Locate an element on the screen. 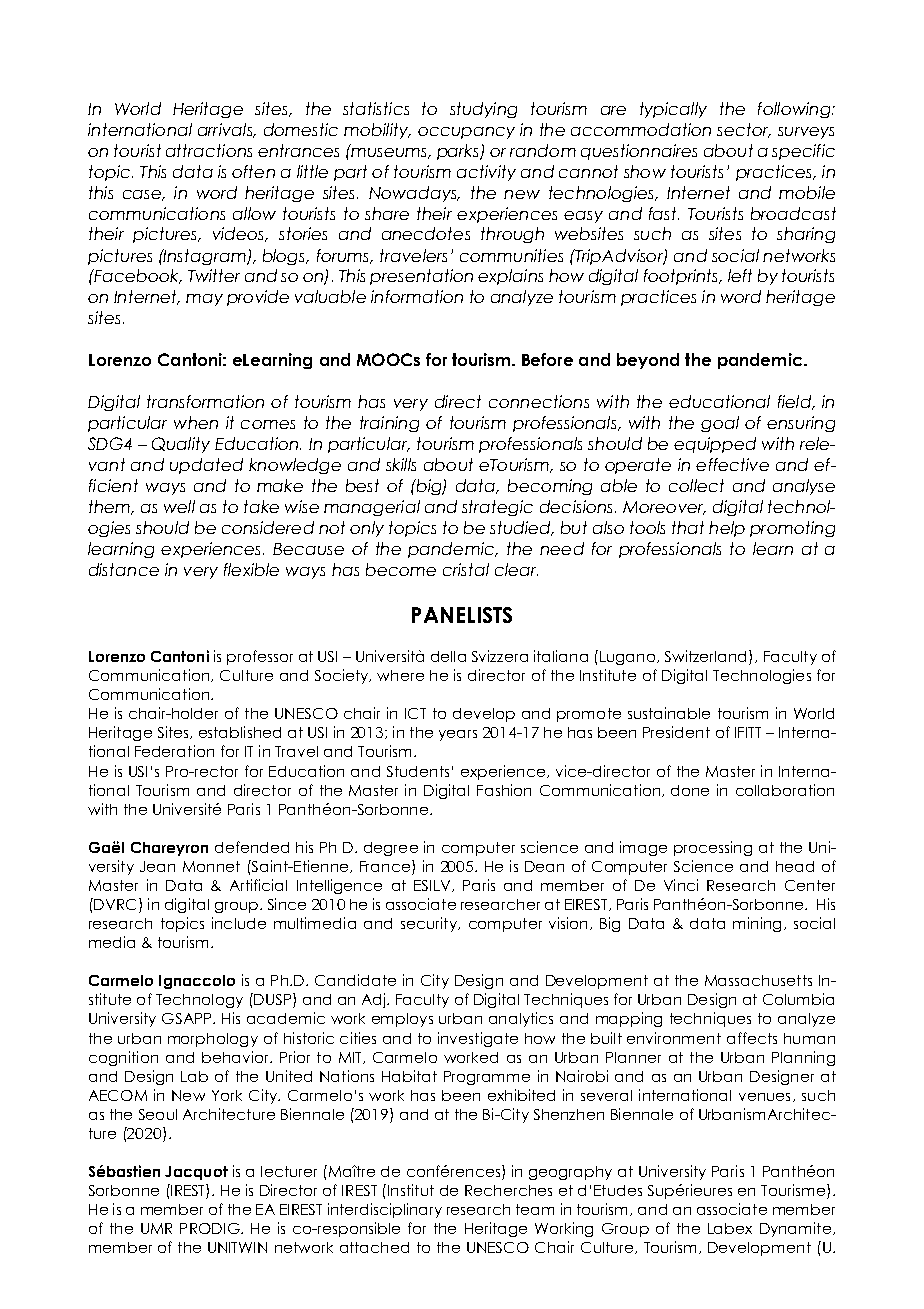  Switzerland is located at coordinates (707, 657).
